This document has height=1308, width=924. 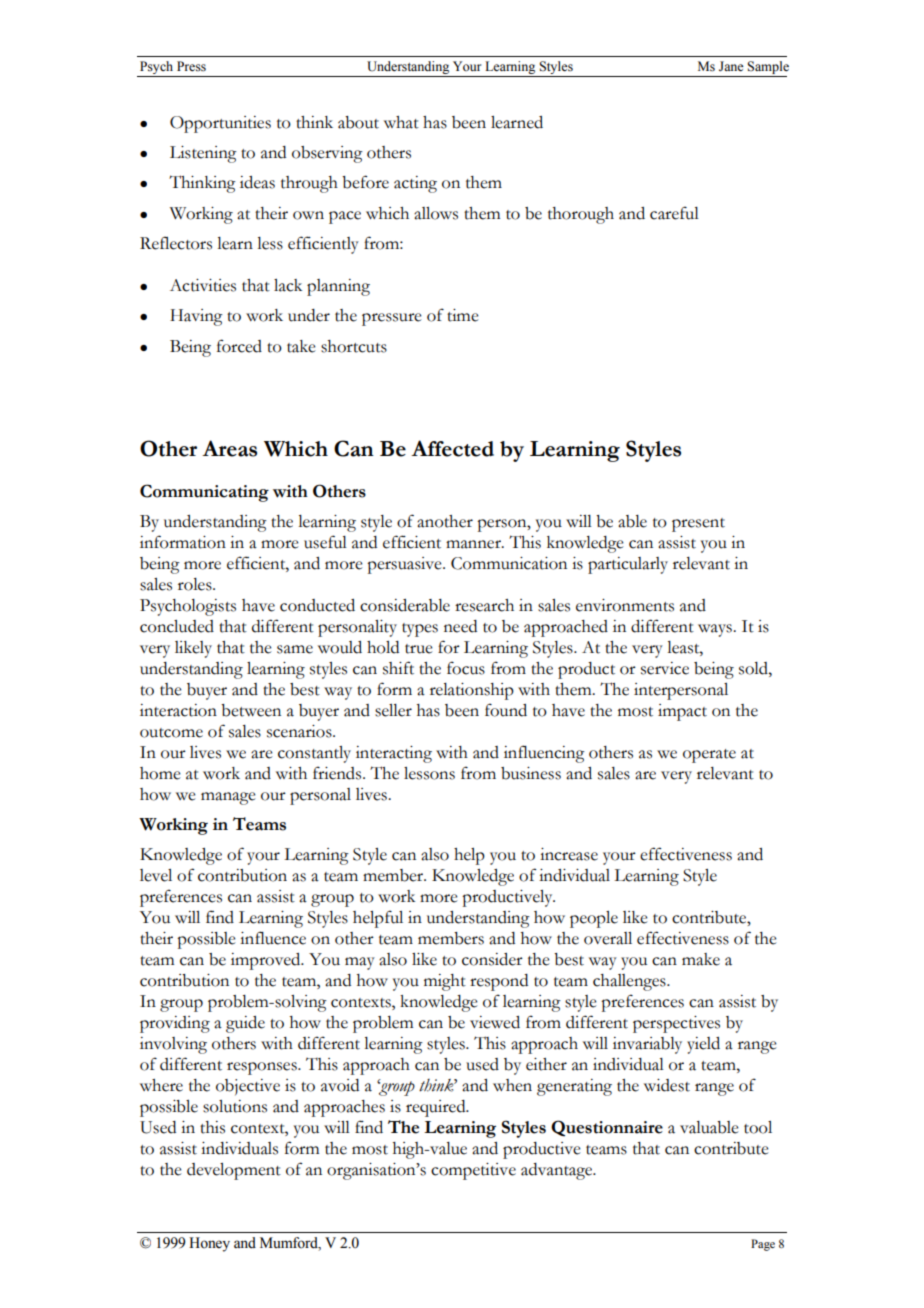 I want to click on what, so click(x=401, y=122).
